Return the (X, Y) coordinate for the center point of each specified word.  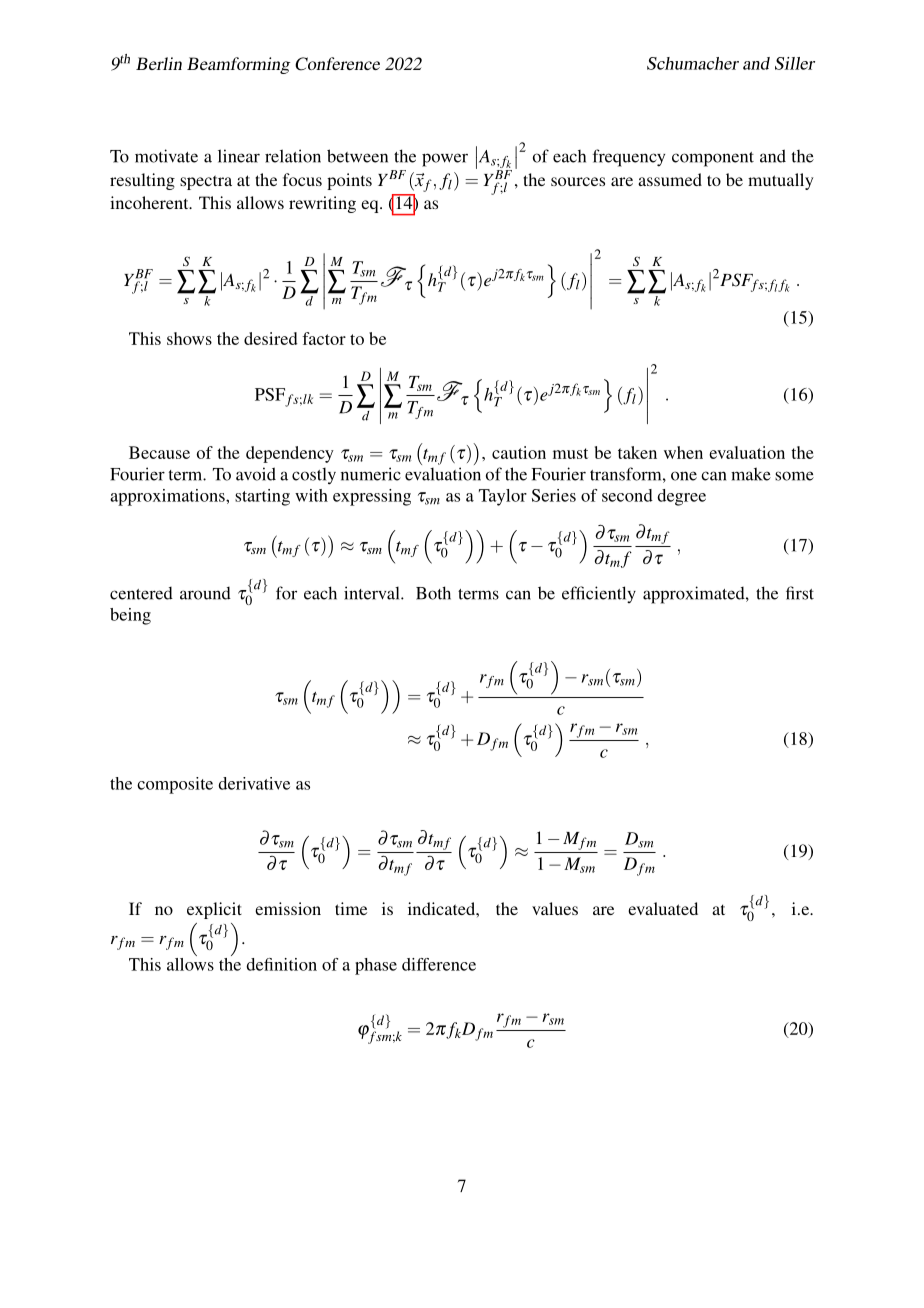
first (800, 593)
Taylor (503, 497)
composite (175, 785)
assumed (670, 179)
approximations (168, 497)
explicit (214, 910)
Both (433, 593)
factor (324, 338)
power (445, 160)
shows (189, 338)
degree (681, 497)
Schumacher (693, 63)
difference (439, 964)
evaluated (663, 908)
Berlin (159, 63)
